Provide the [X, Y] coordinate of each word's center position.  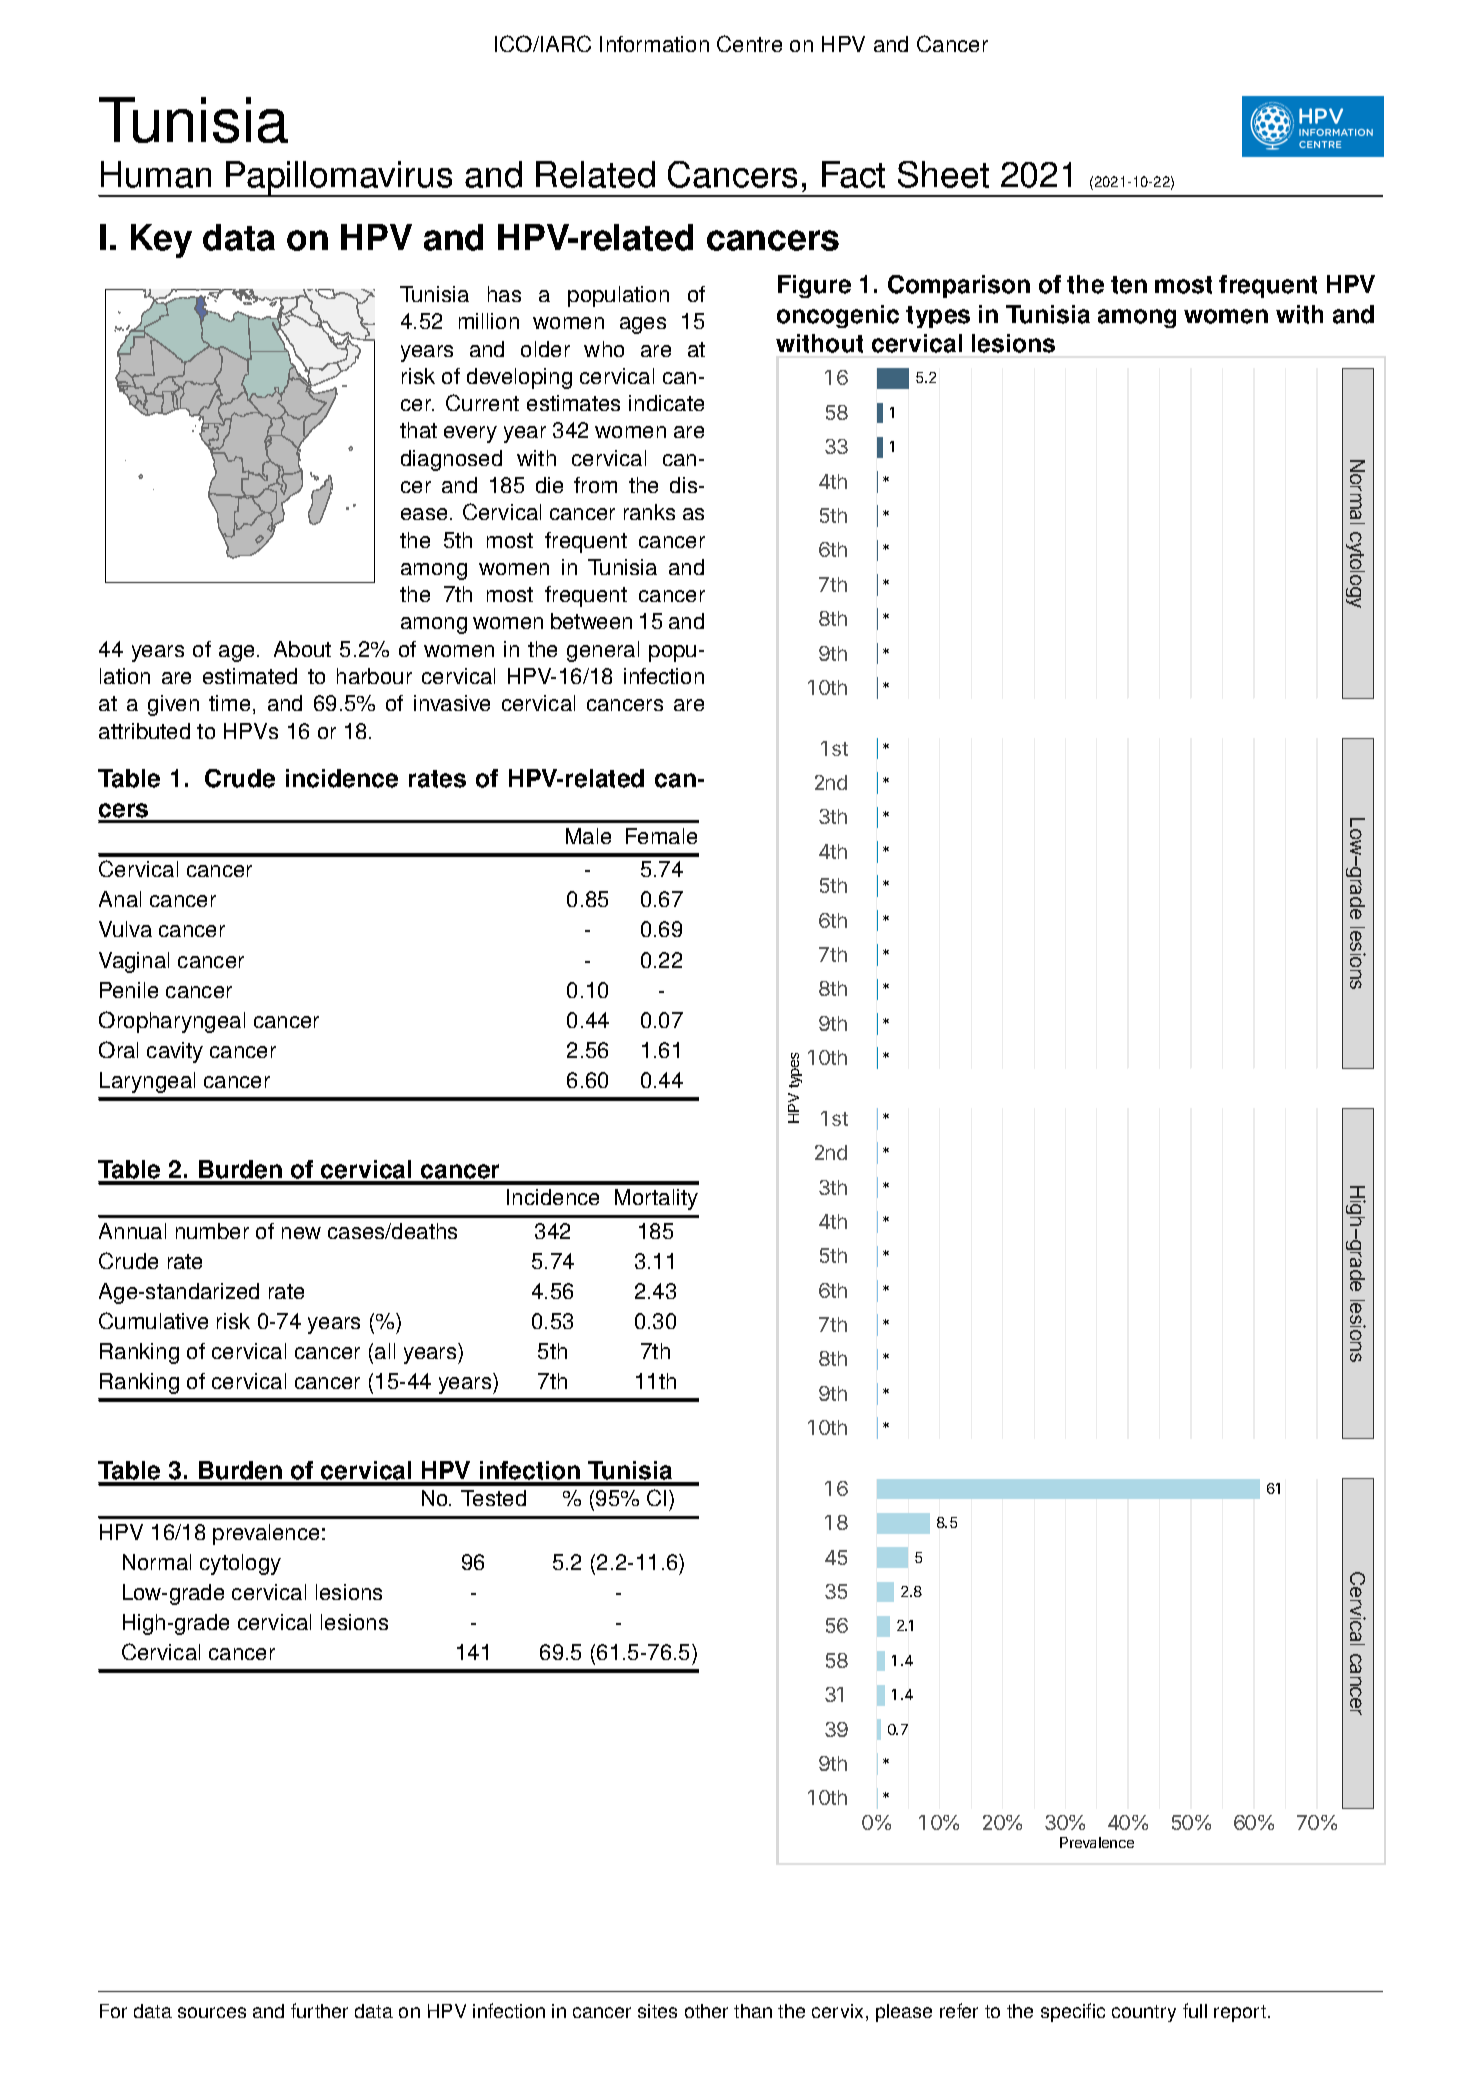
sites [657, 2011]
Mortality [656, 1199]
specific [1073, 2012]
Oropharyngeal [172, 1022]
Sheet [943, 174]
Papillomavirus [340, 179]
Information [654, 44]
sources [212, 2012]
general [603, 651]
